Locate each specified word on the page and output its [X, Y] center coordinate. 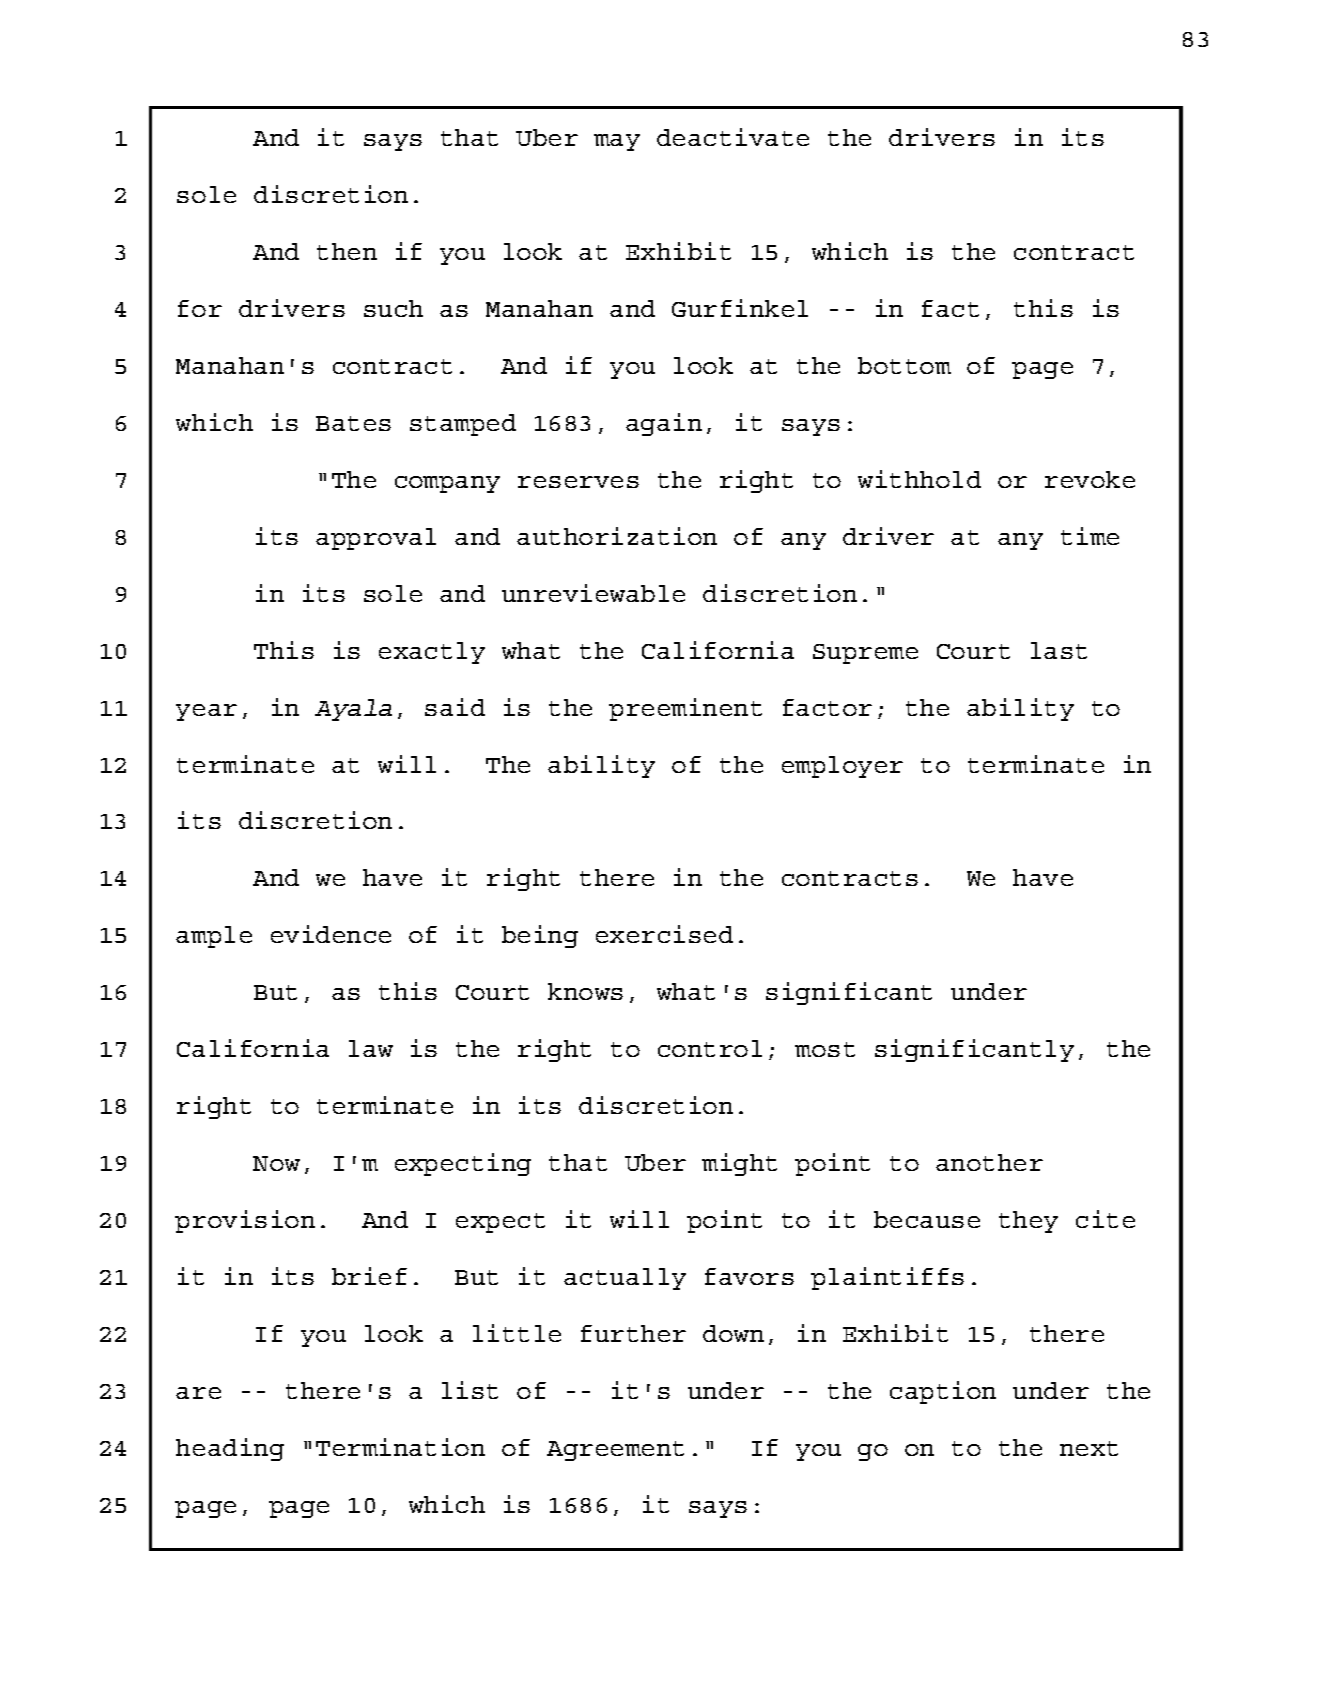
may [617, 142]
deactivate [733, 137]
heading [230, 1449]
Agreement [615, 1451]
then [347, 251]
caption [943, 1392]
